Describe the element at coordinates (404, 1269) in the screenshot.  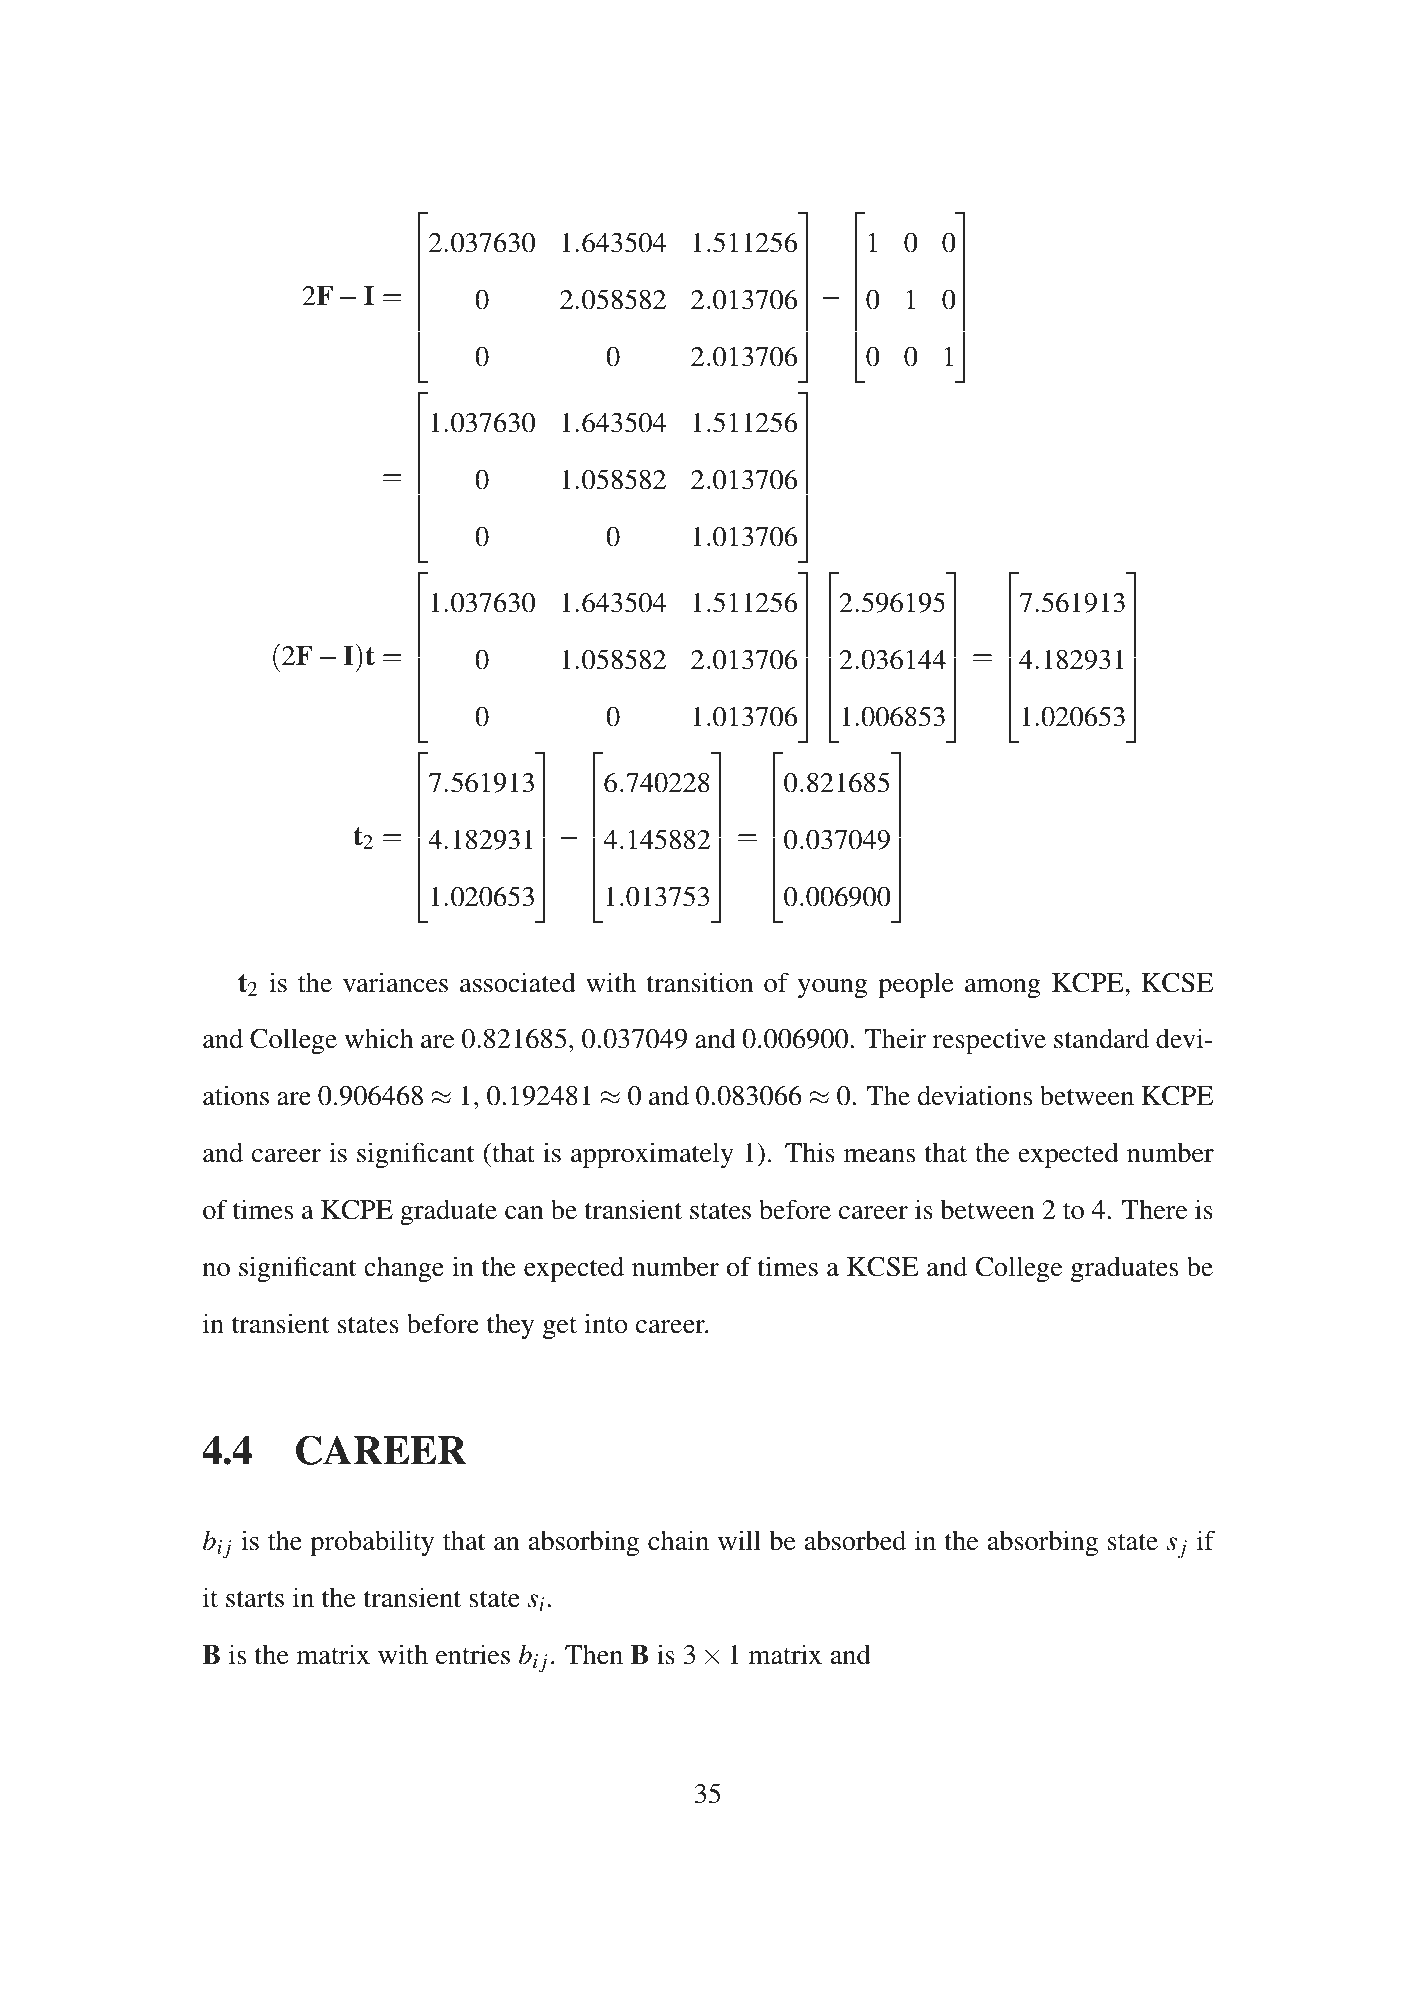
I see `change` at that location.
